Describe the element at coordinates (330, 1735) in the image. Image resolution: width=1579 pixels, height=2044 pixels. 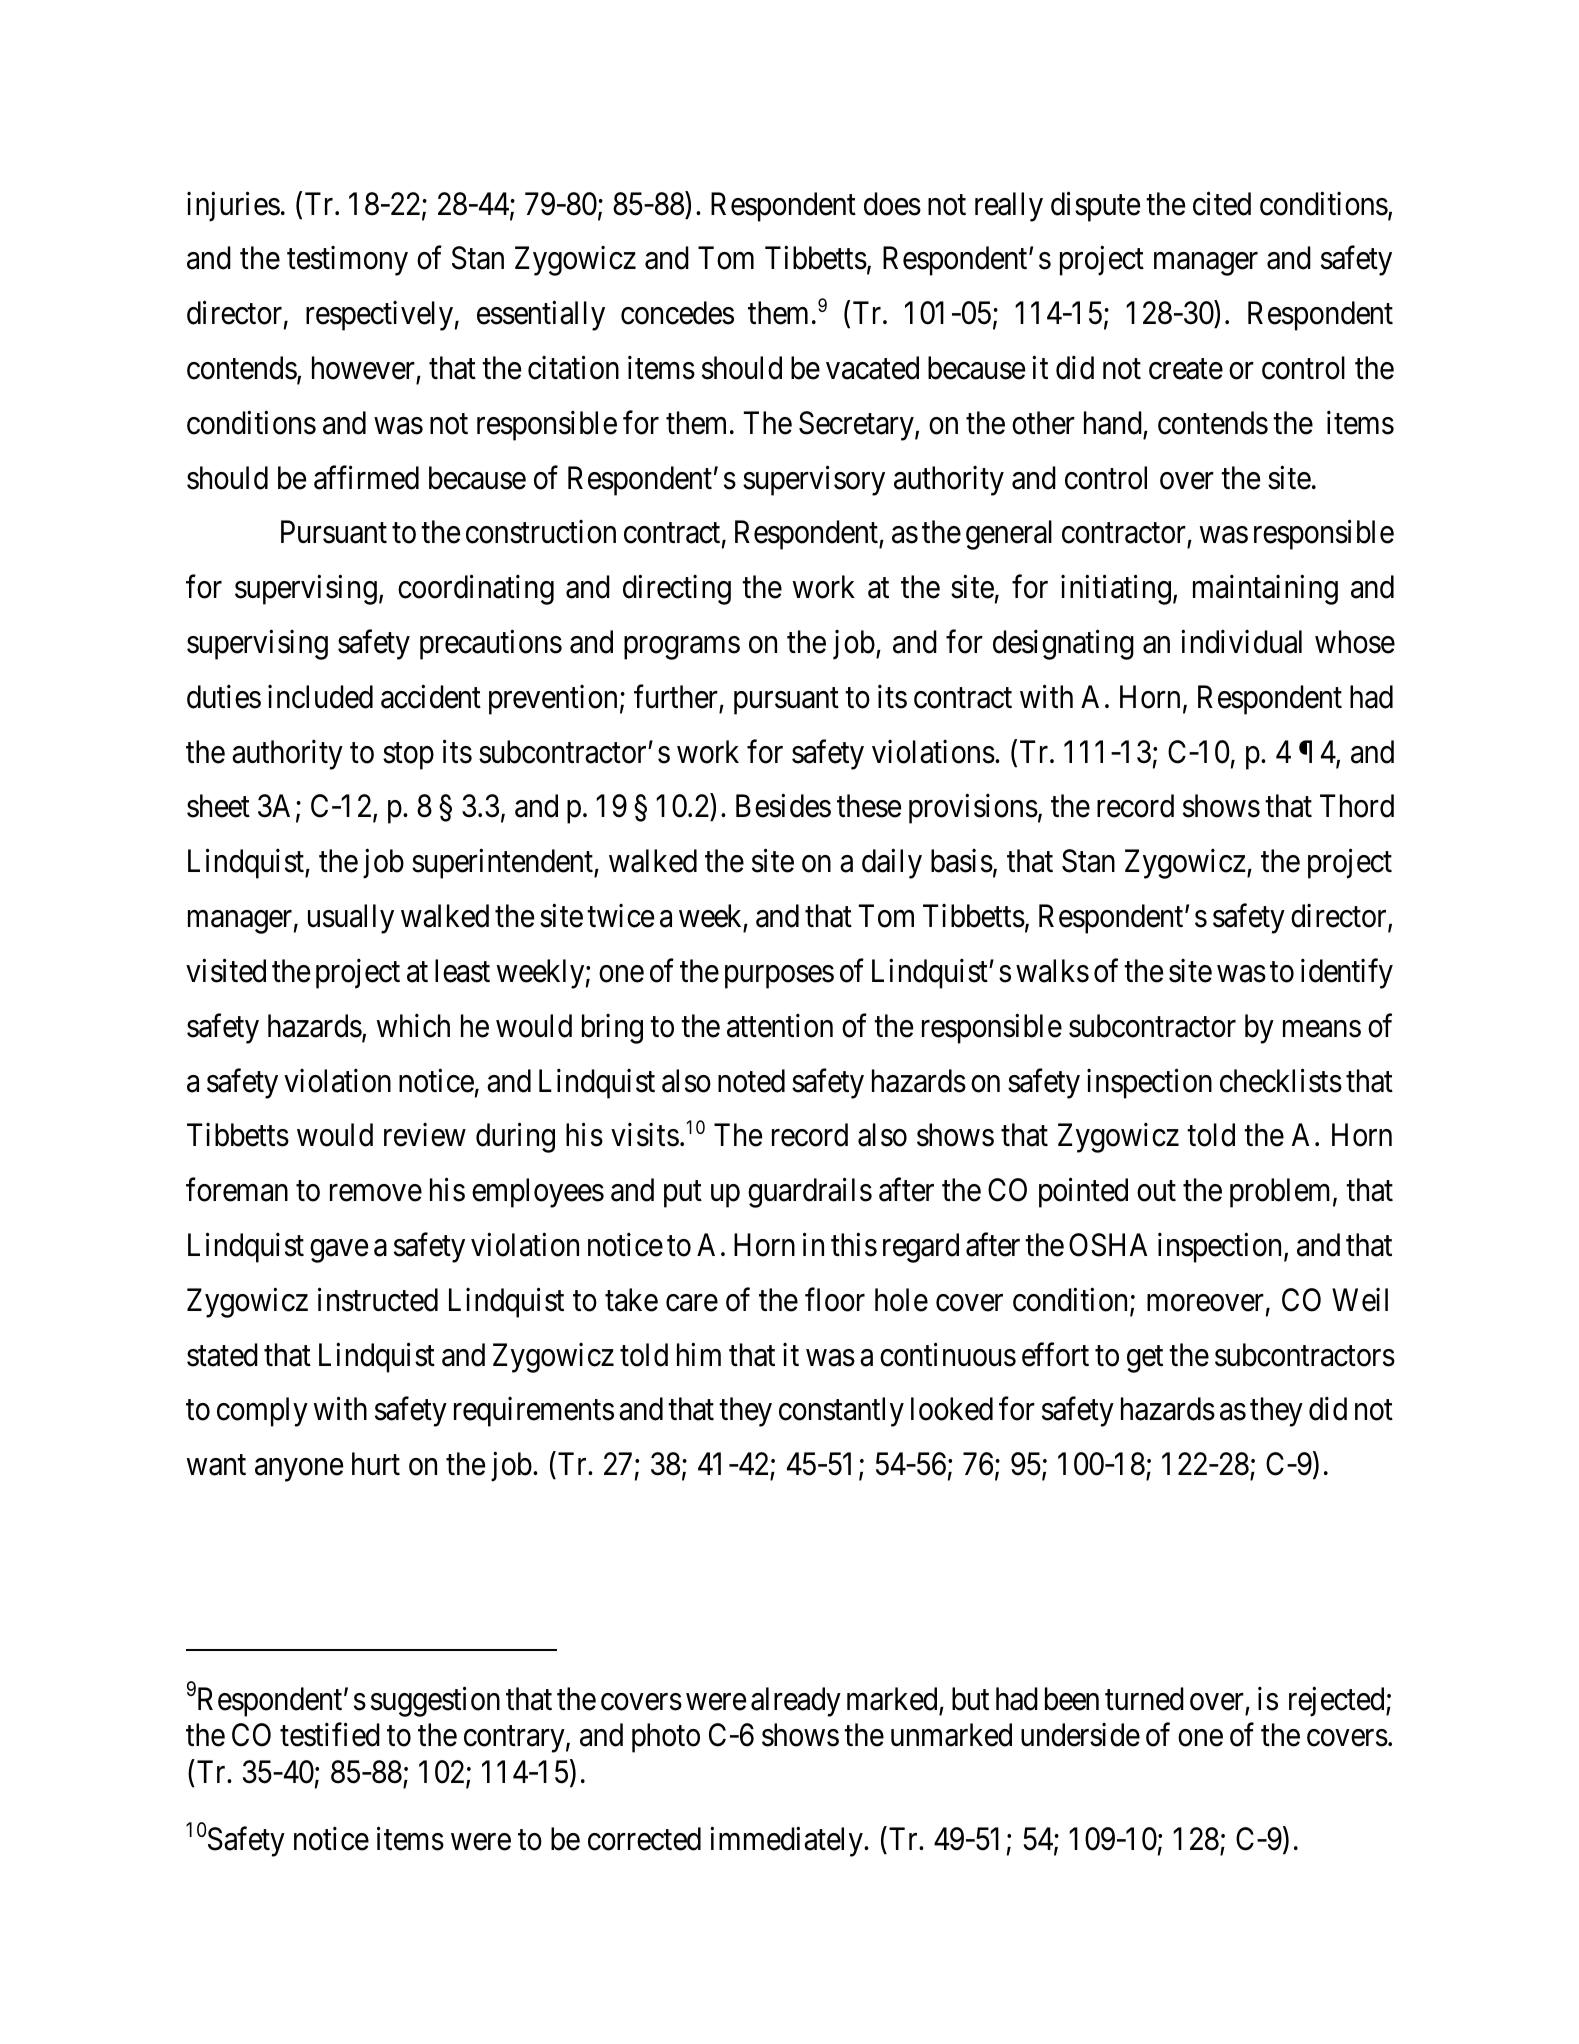
I see `testified` at that location.
